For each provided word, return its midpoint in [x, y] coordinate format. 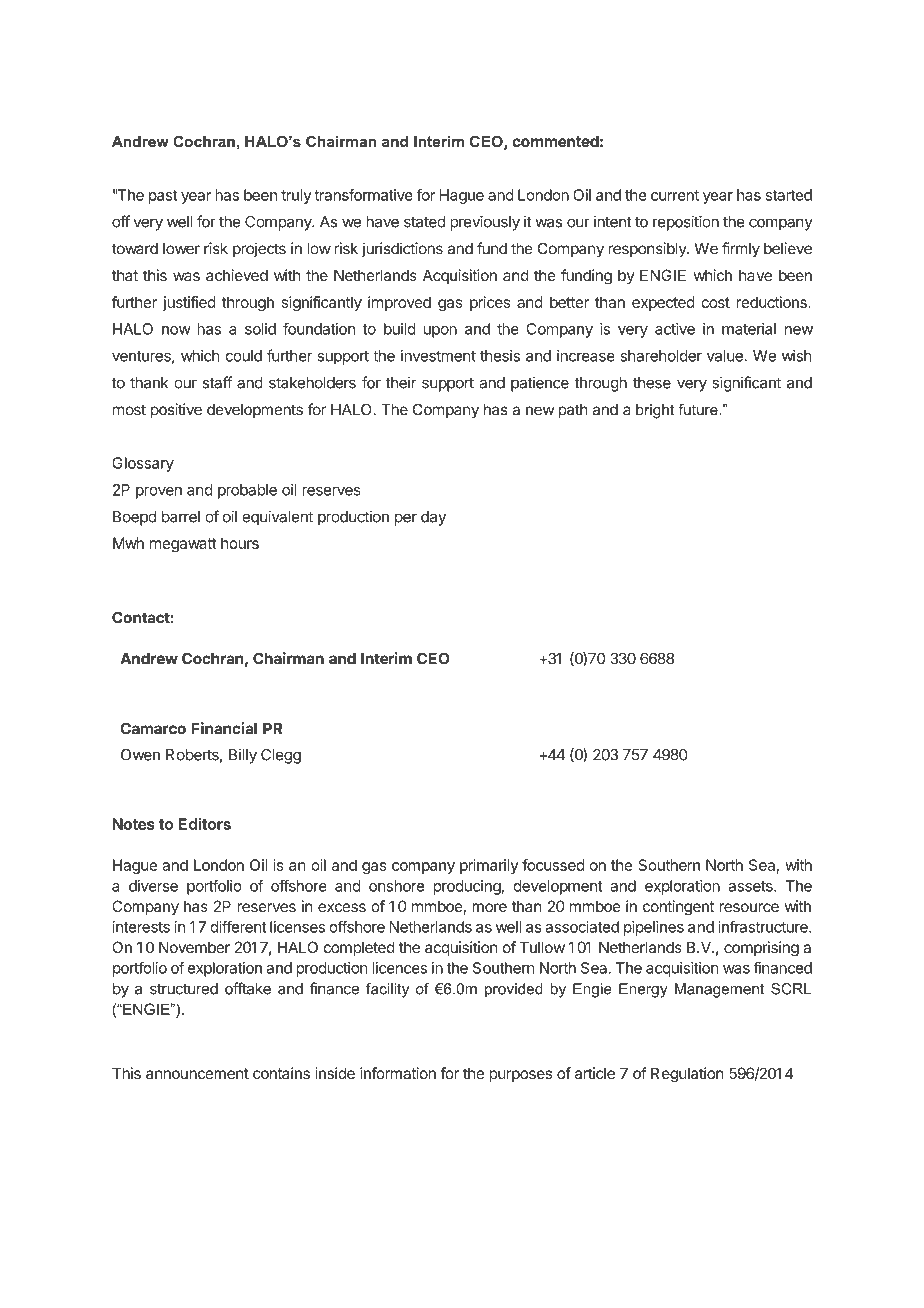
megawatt [183, 545]
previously [485, 223]
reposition [686, 223]
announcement [197, 1073]
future [699, 410]
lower [181, 249]
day [433, 518]
